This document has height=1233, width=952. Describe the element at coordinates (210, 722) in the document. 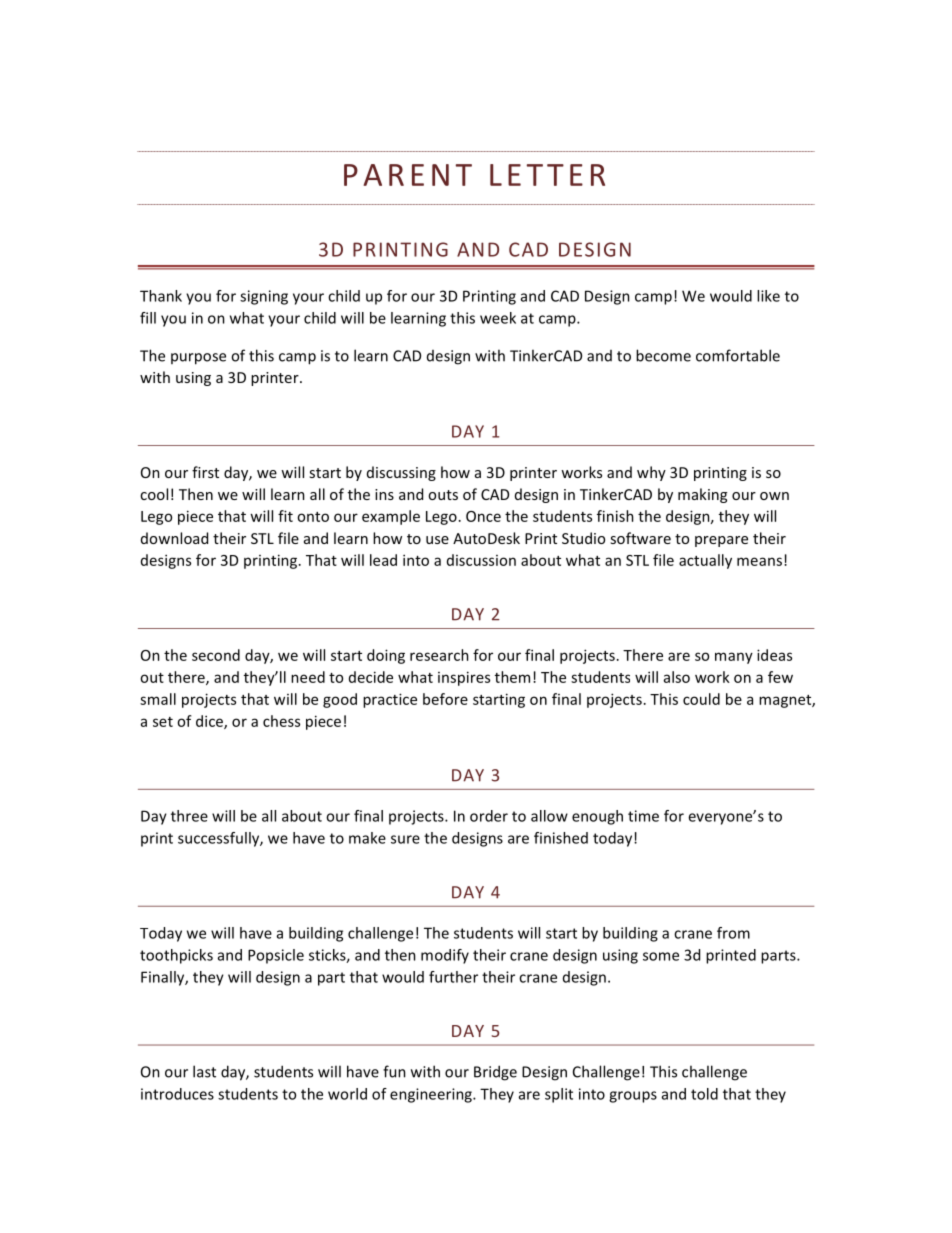

I see `dice` at that location.
